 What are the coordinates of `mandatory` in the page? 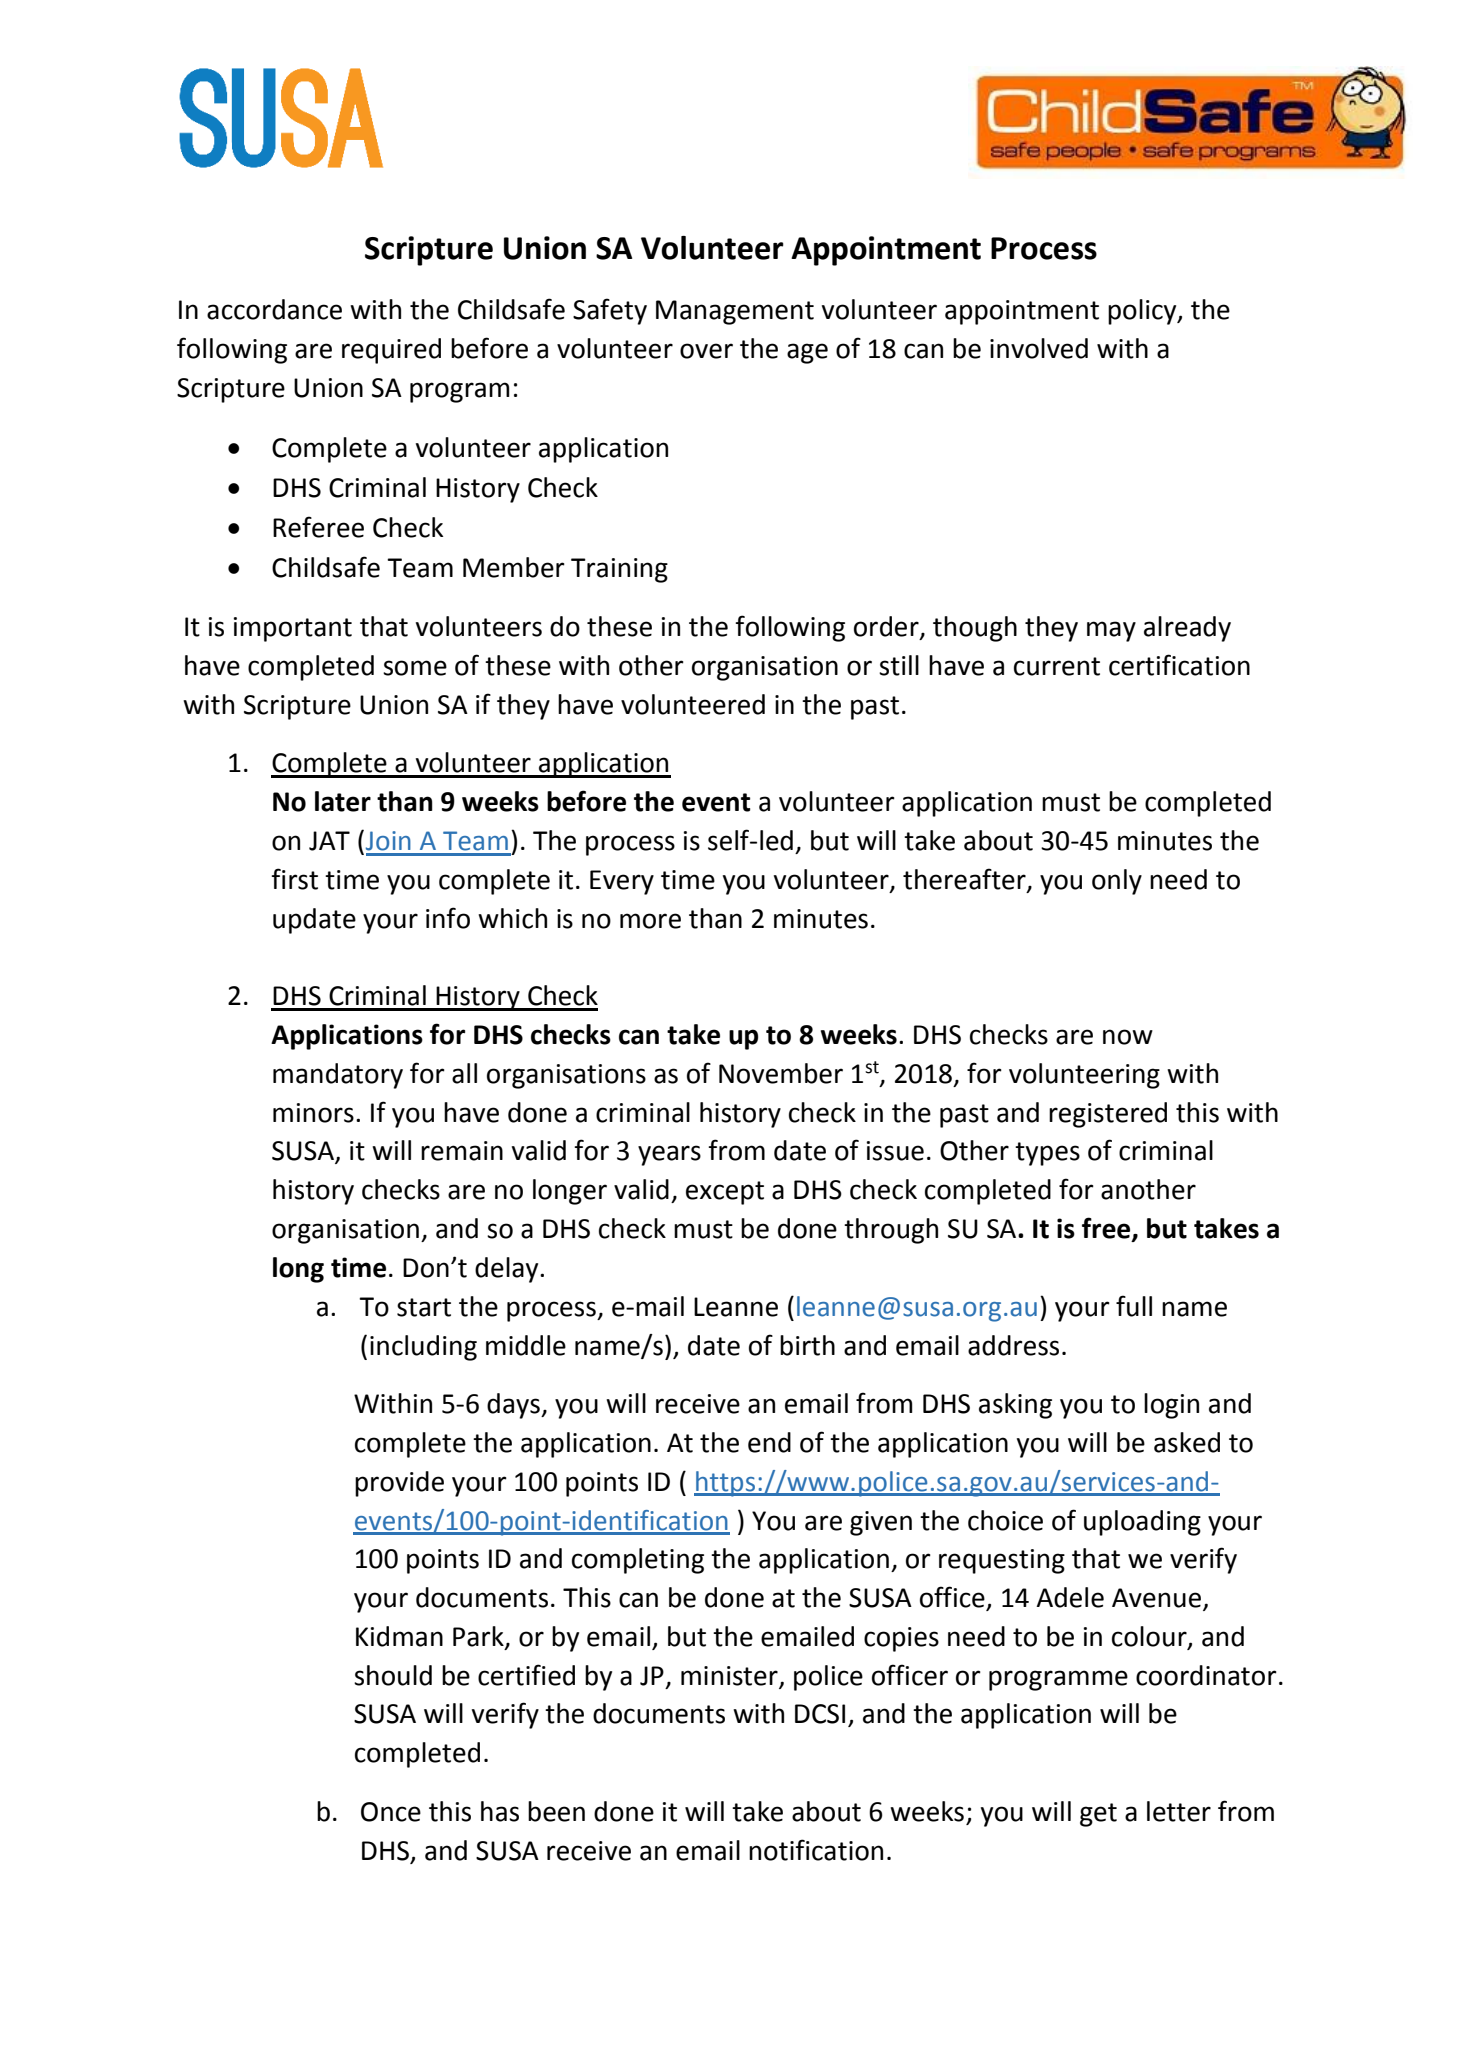 It's located at (338, 1076).
